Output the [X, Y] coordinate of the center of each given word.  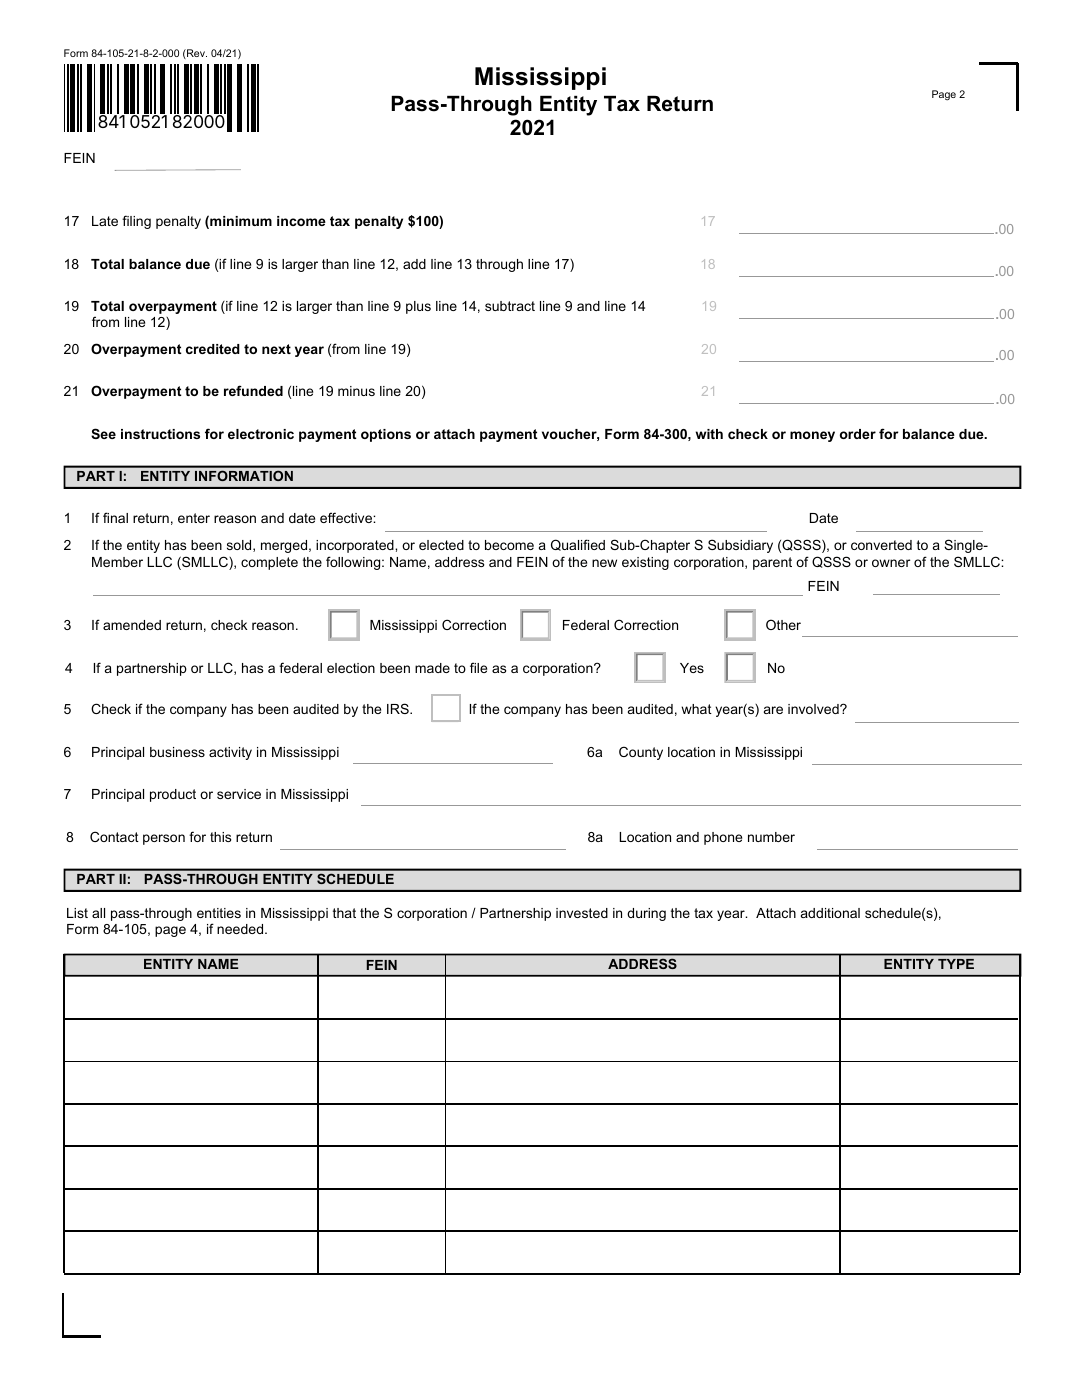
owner [891, 563]
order [858, 434]
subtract [510, 306]
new [604, 563]
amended [132, 625]
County [641, 753]
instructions [160, 434]
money [812, 436]
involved [814, 709]
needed [241, 929]
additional [830, 913]
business [177, 752]
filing [136, 222]
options [386, 435]
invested [582, 913]
